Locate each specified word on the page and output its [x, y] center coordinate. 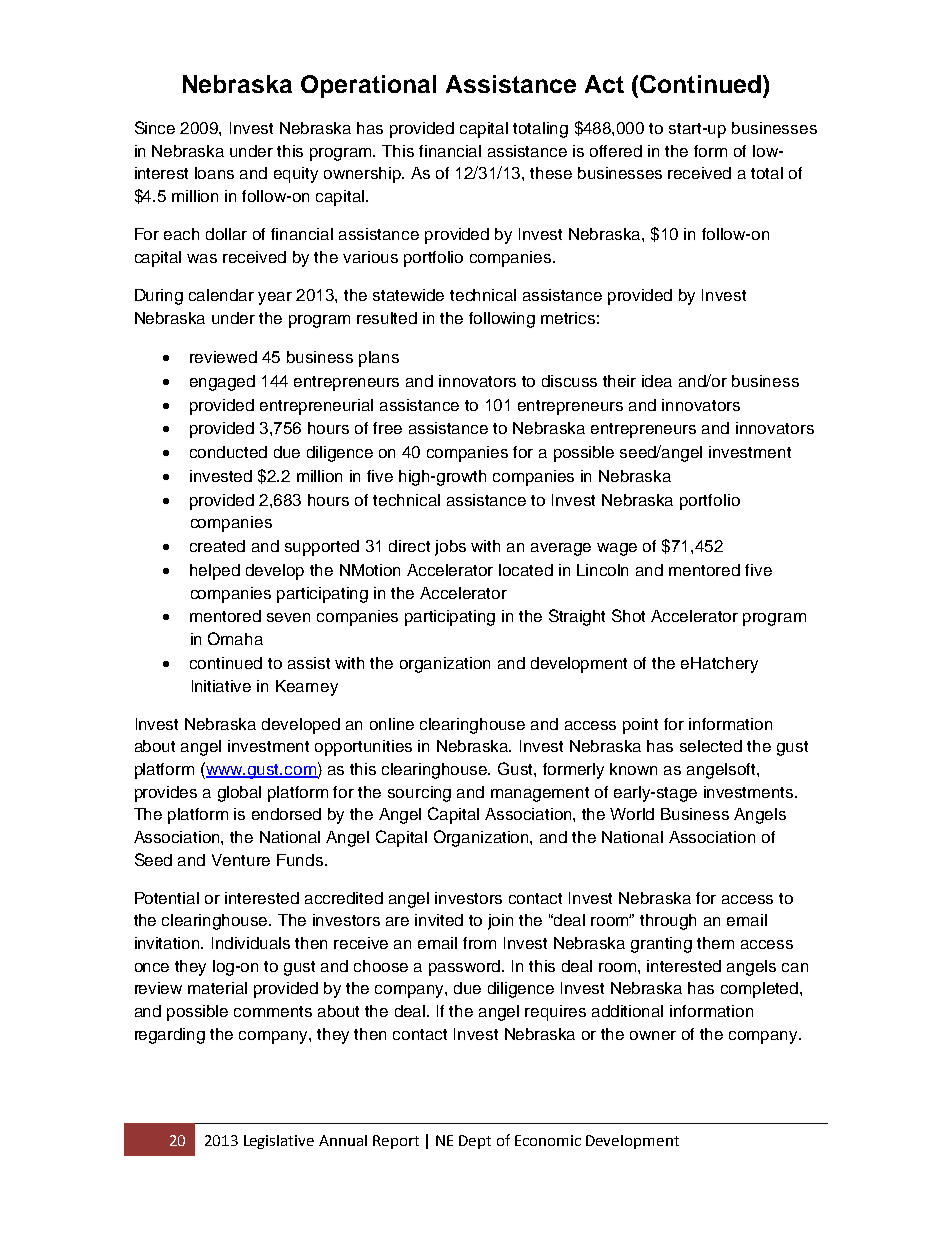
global [239, 794]
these [551, 173]
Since [155, 127]
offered [616, 151]
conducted [228, 452]
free [387, 428]
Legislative [279, 1142]
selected [711, 746]
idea [657, 381]
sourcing [419, 794]
